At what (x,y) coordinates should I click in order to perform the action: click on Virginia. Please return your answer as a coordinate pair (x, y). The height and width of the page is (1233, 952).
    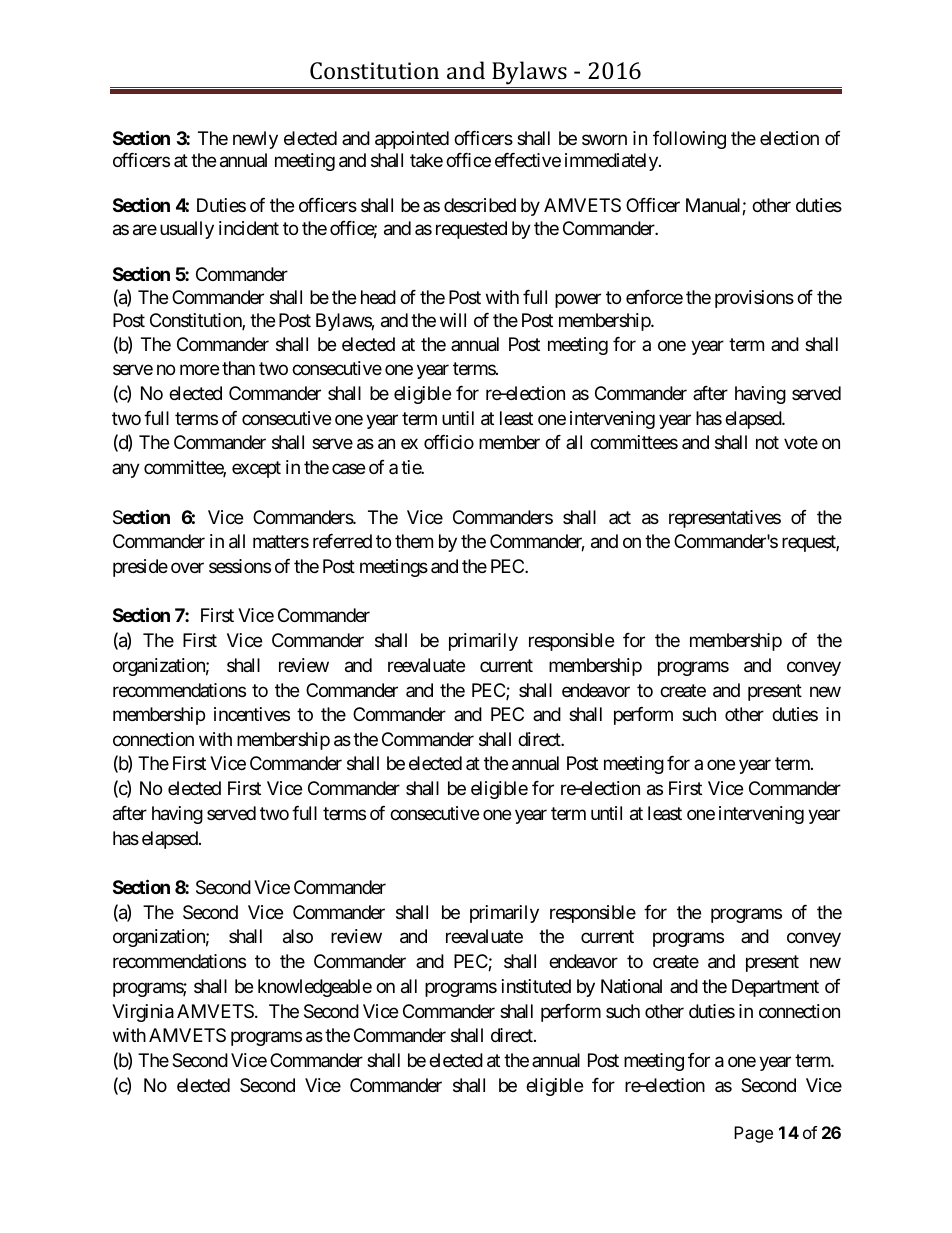
    Looking at the image, I should click on (143, 1013).
